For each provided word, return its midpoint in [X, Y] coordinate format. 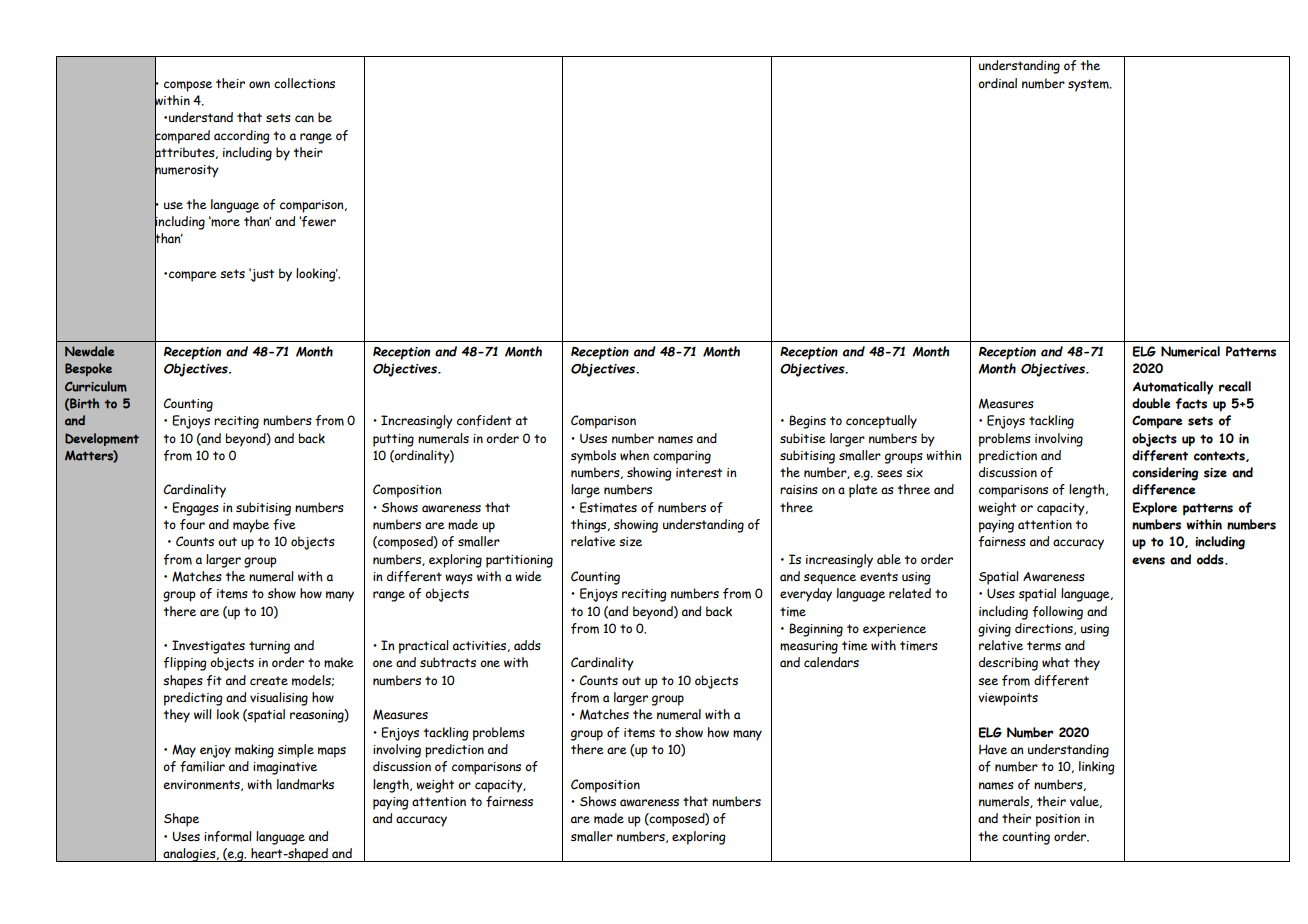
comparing [682, 457]
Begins [807, 422]
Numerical [1190, 351]
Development [102, 439]
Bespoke [88, 369]
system [1089, 85]
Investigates [208, 647]
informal [228, 836]
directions [1045, 629]
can [304, 118]
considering [1165, 474]
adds [527, 645]
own [259, 84]
